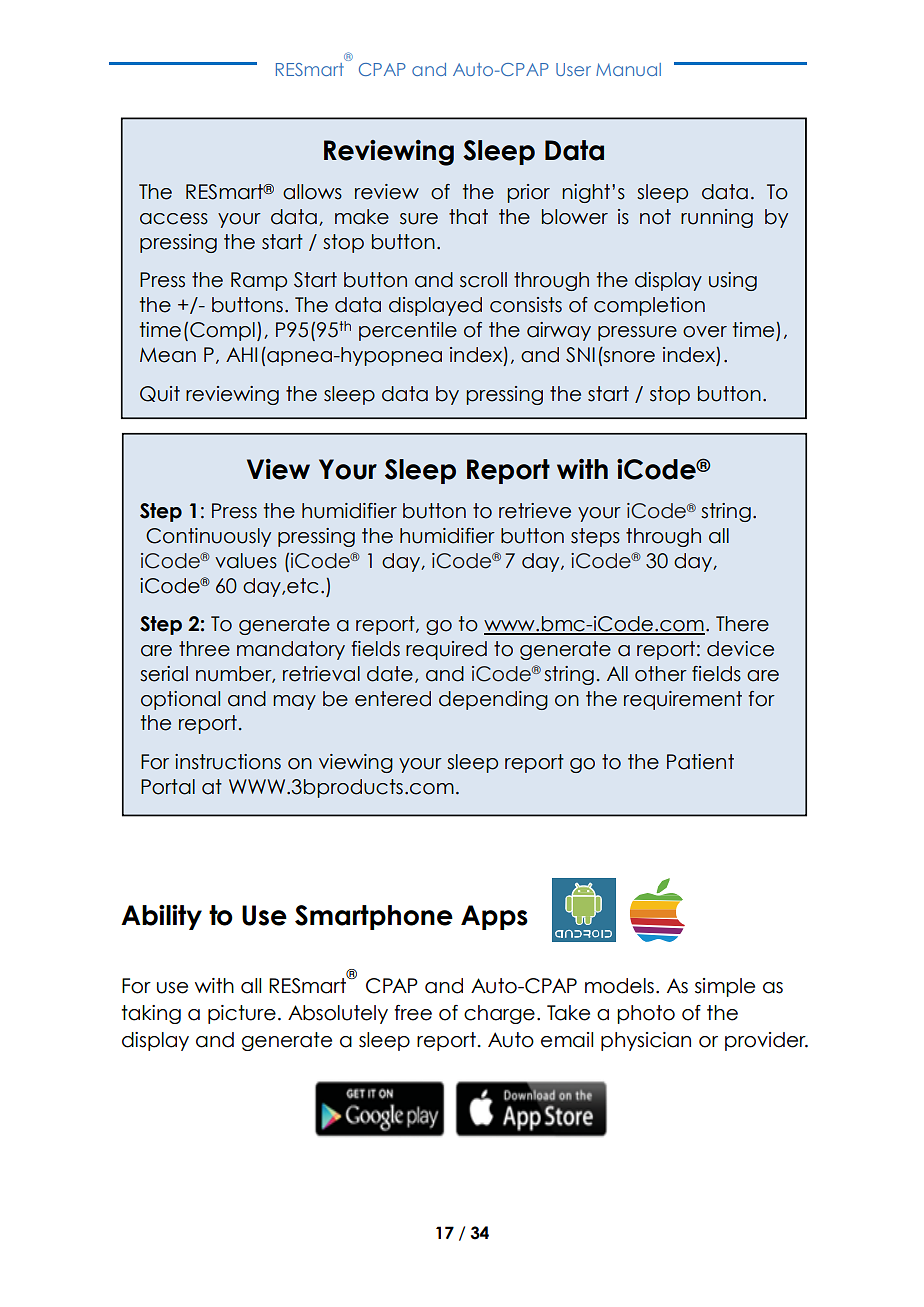 This screenshot has height=1307, width=924. What do you see at coordinates (499, 1014) in the screenshot?
I see `charge` at bounding box center [499, 1014].
